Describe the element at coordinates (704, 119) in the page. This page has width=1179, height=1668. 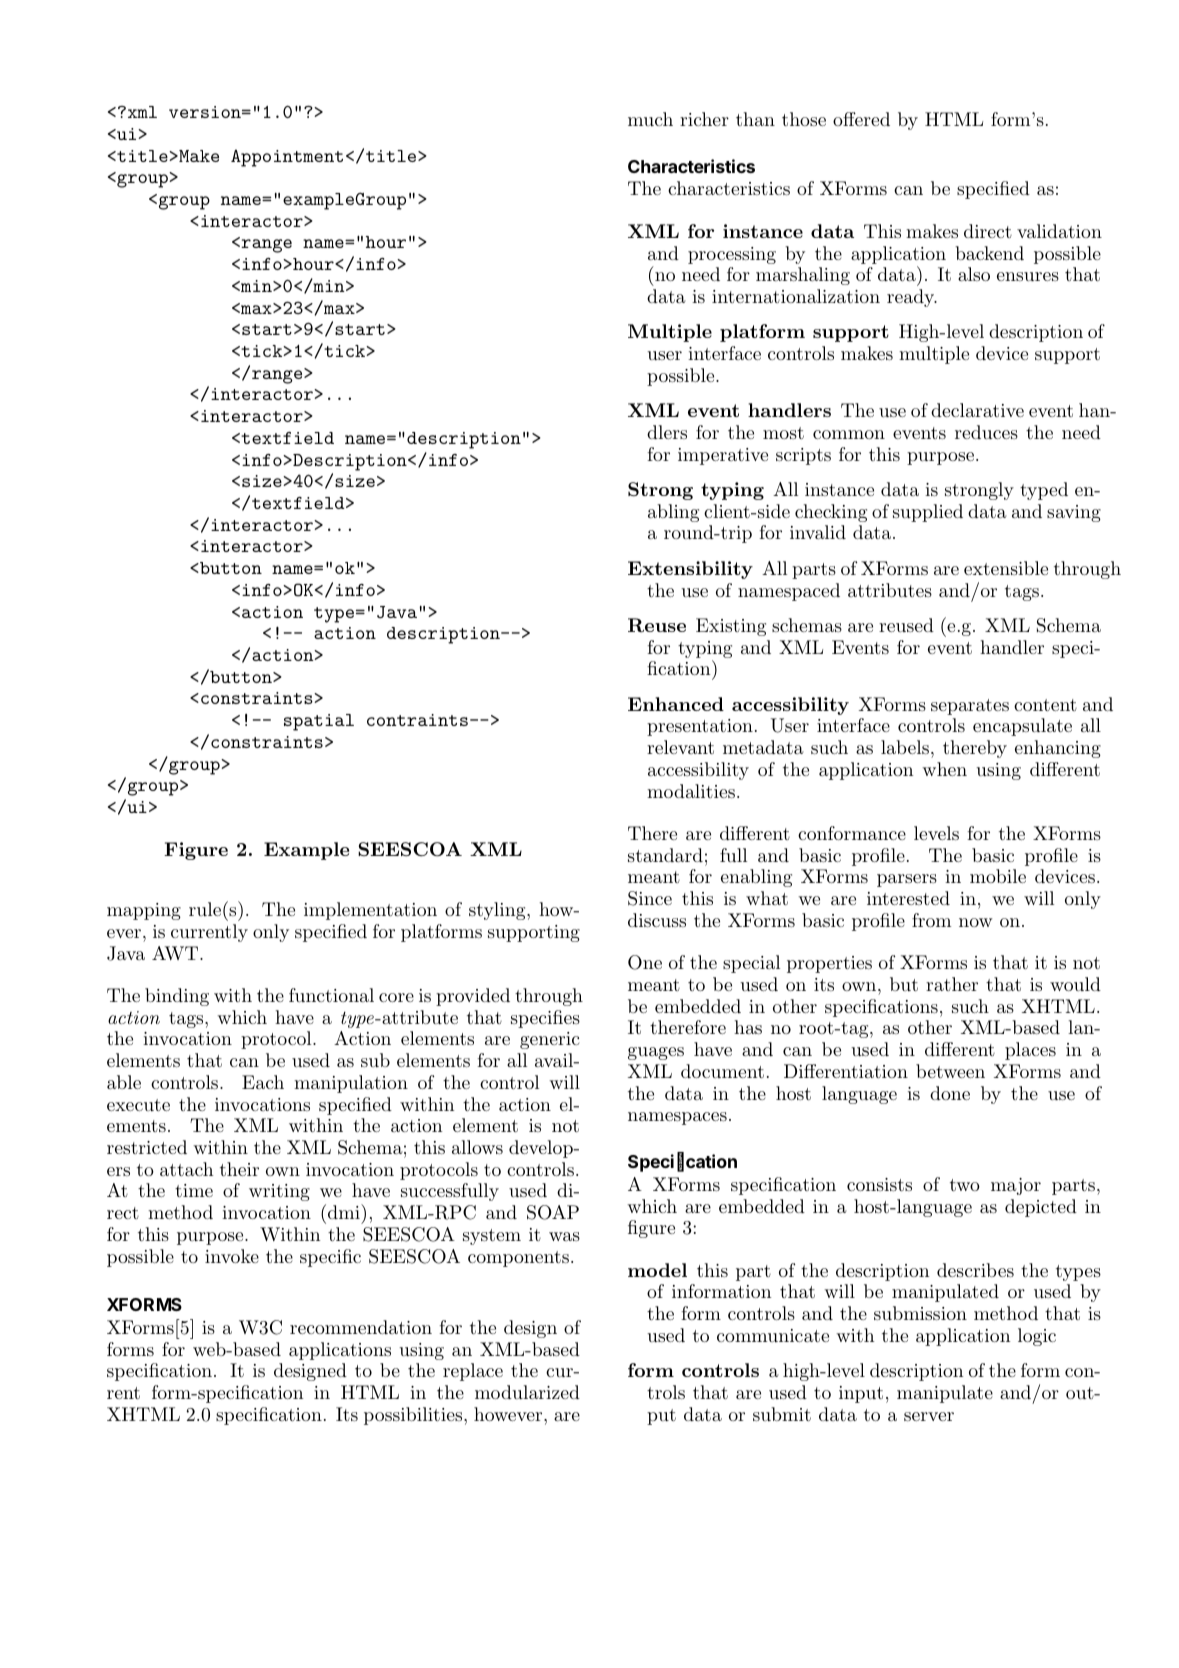
I see `richer` at that location.
